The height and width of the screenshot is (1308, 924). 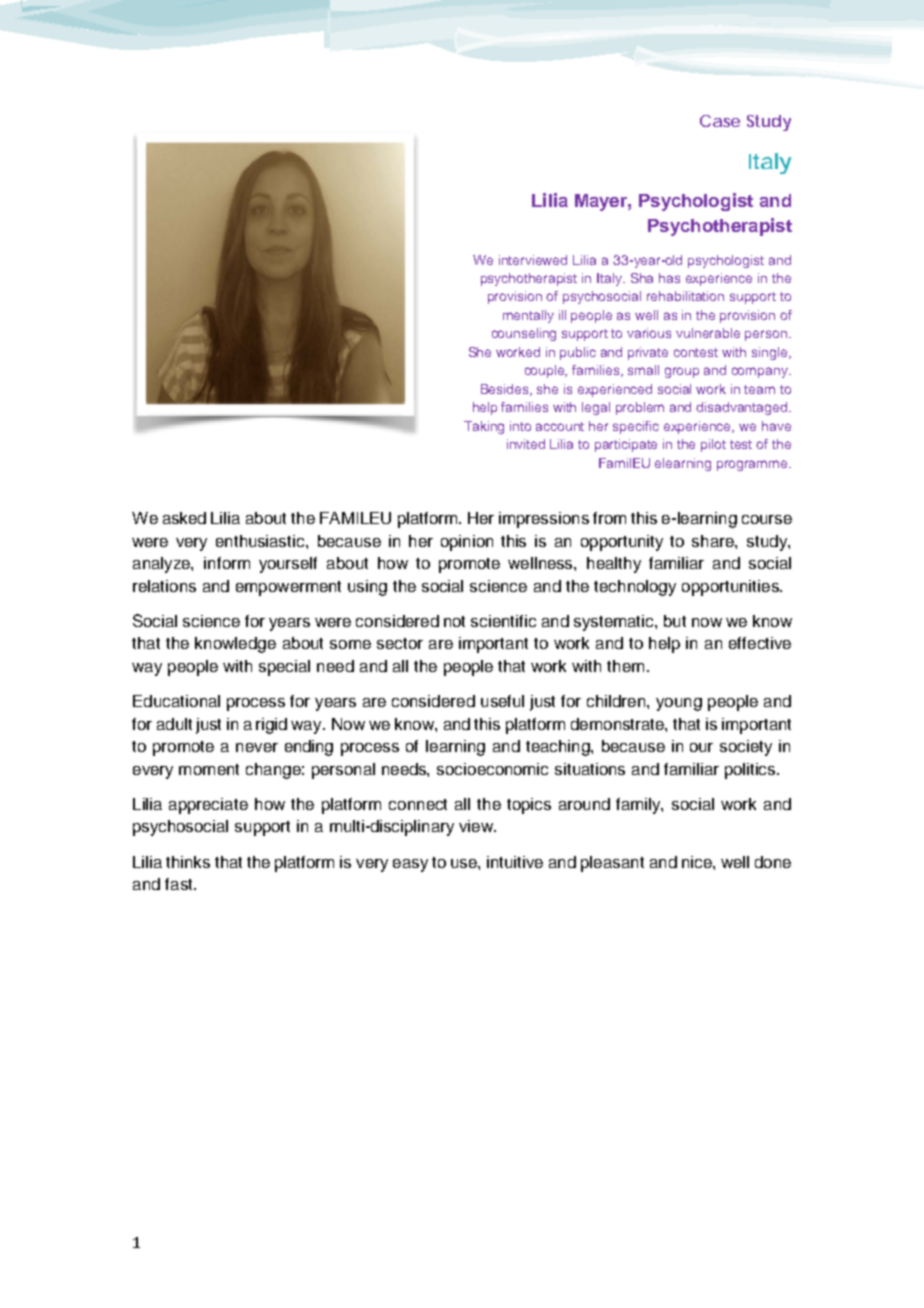 What do you see at coordinates (675, 621) in the screenshot?
I see `but` at bounding box center [675, 621].
